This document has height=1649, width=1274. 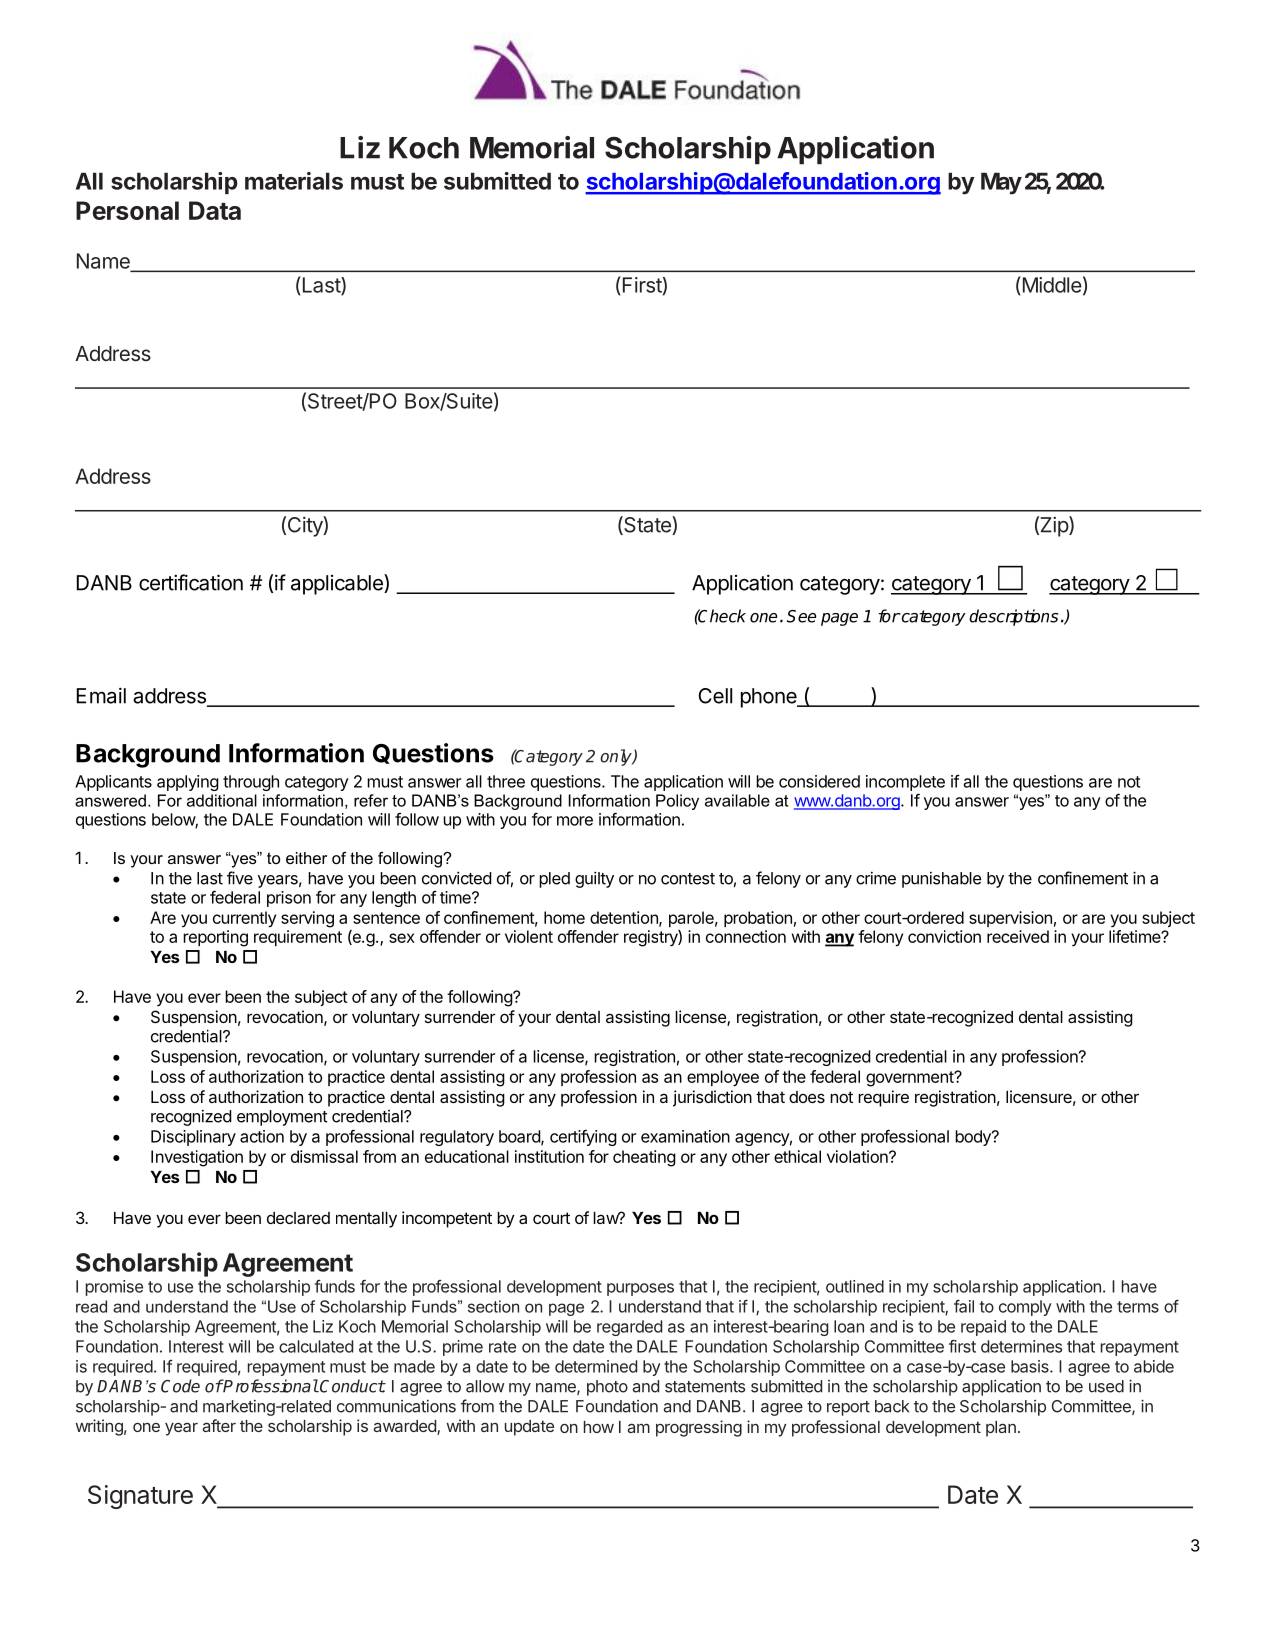 What do you see at coordinates (599, 1427) in the document?
I see `how` at bounding box center [599, 1427].
